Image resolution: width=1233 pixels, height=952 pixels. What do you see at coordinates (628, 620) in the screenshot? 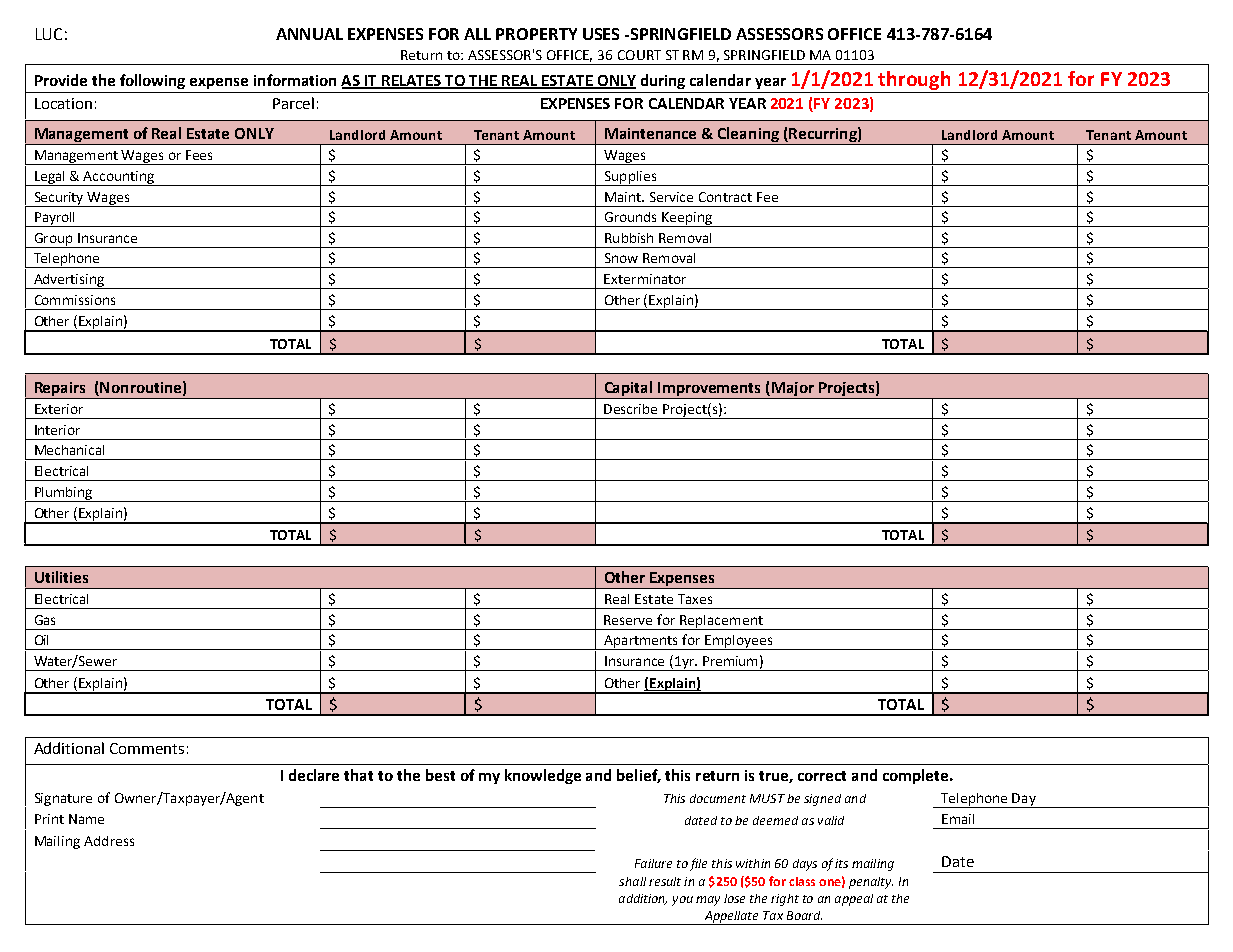
I see `Reserve` at bounding box center [628, 620].
